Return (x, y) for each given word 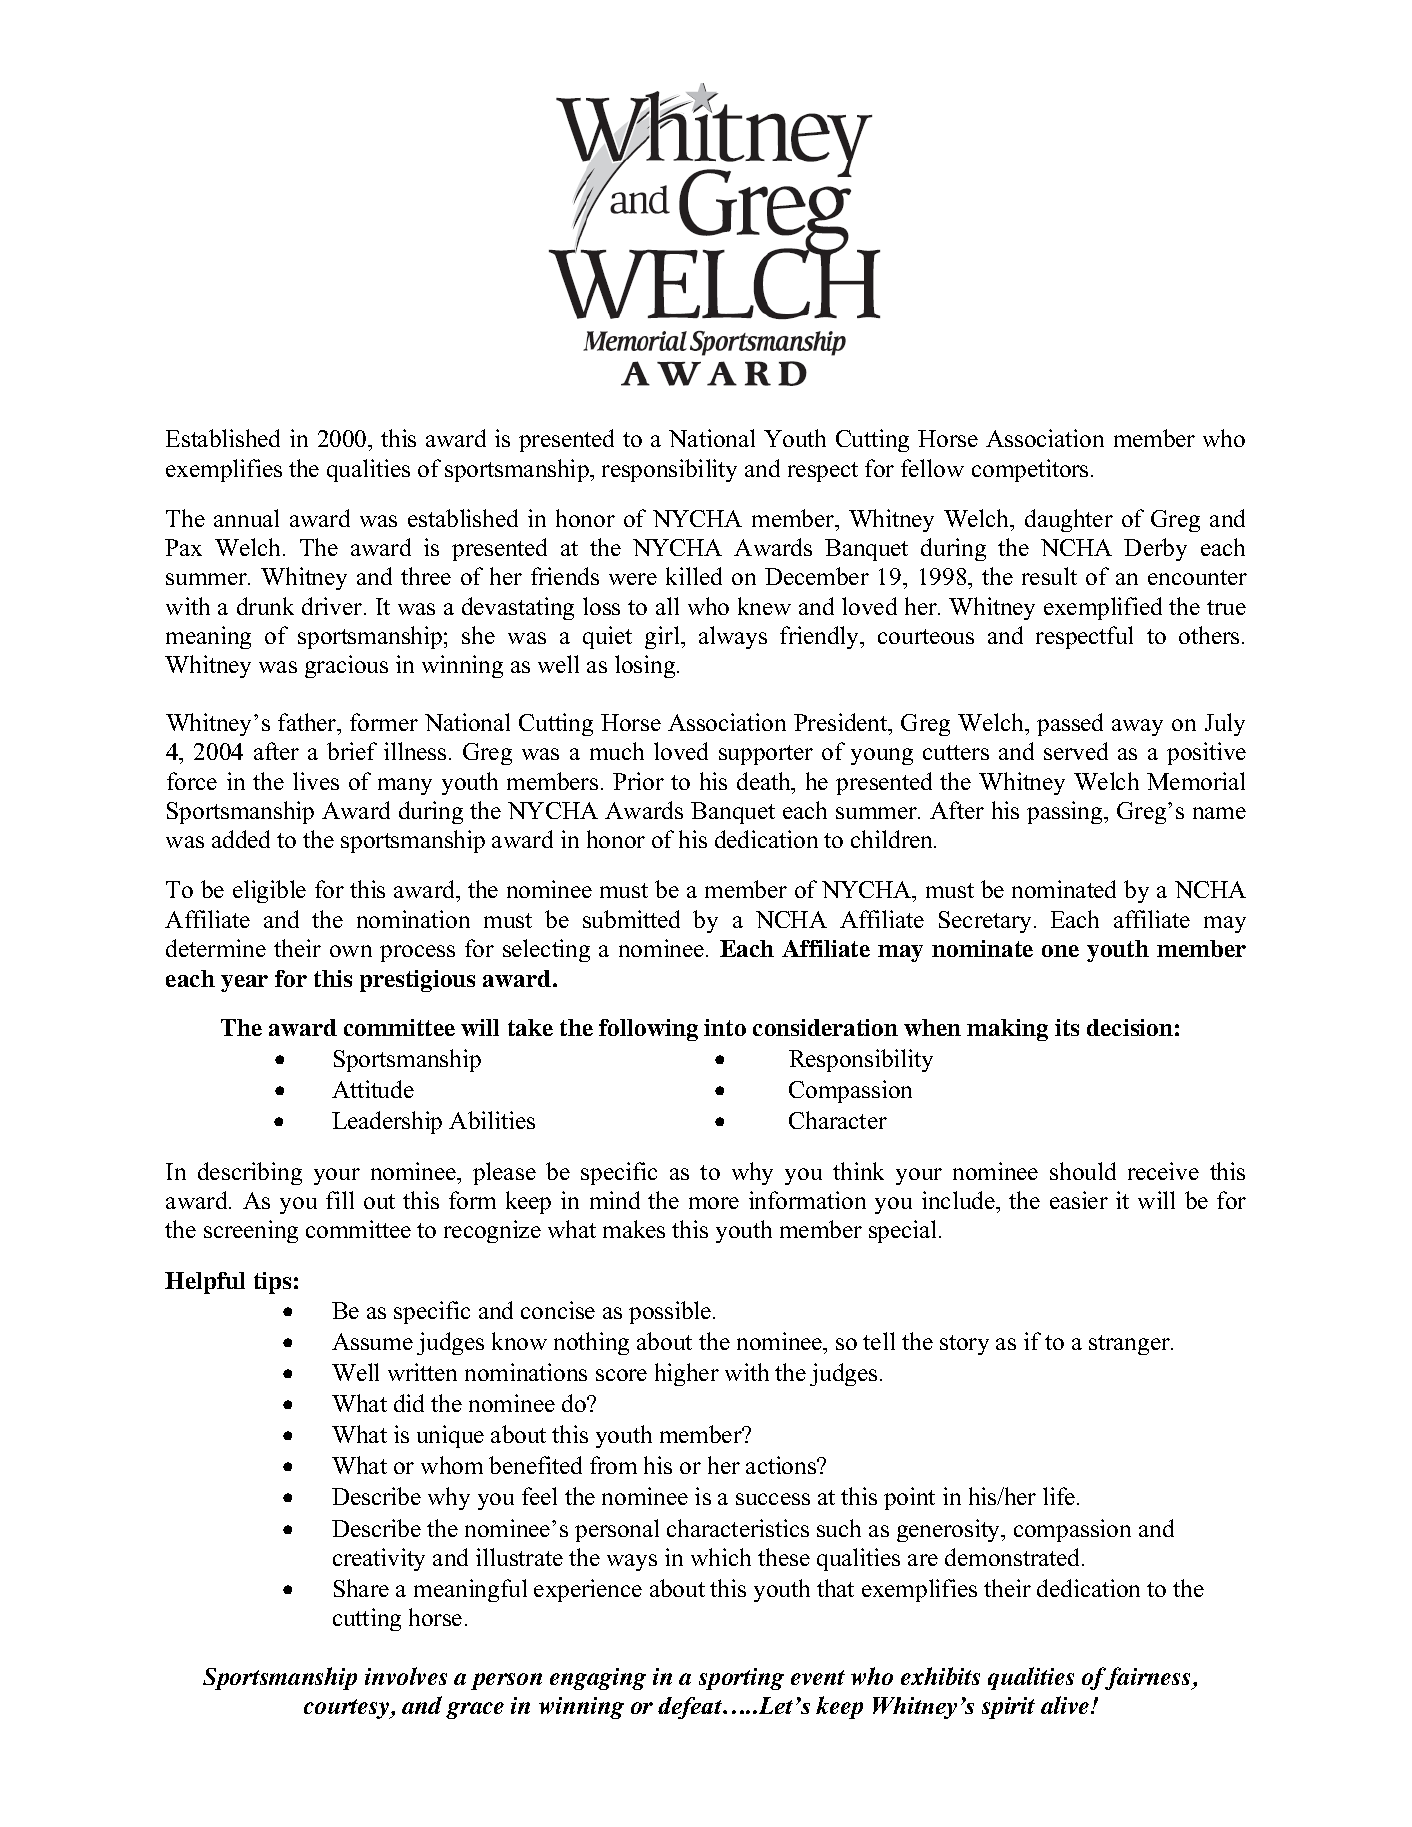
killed (694, 576)
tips (272, 1283)
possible (671, 1312)
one (1060, 951)
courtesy (348, 1709)
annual (246, 518)
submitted (631, 919)
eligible (269, 891)
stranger (1130, 1345)
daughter (1069, 520)
